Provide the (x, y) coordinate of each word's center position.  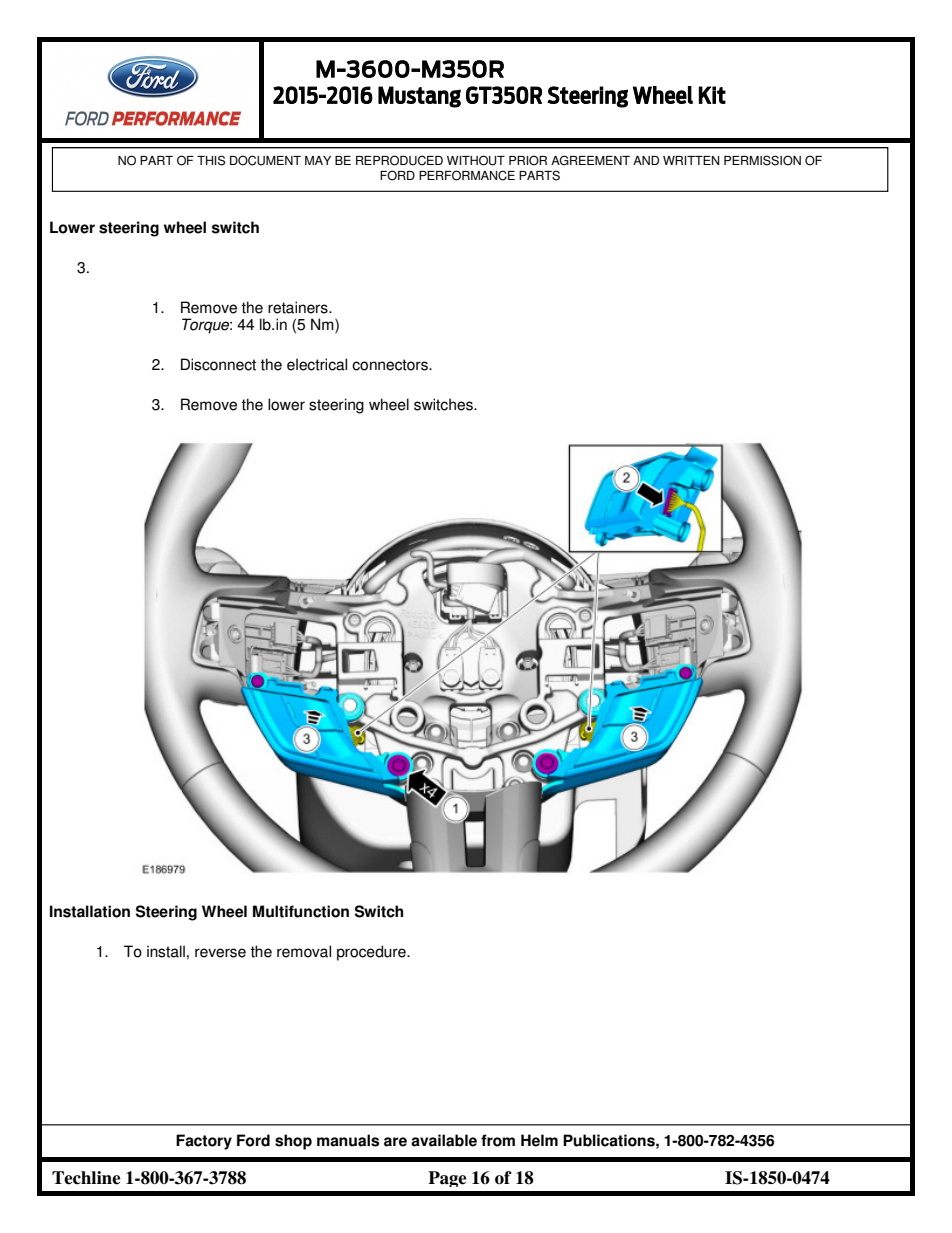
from (498, 1140)
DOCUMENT (265, 160)
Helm (539, 1140)
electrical (317, 364)
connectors (391, 365)
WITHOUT (476, 160)
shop (293, 1142)
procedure (372, 953)
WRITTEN (691, 160)
